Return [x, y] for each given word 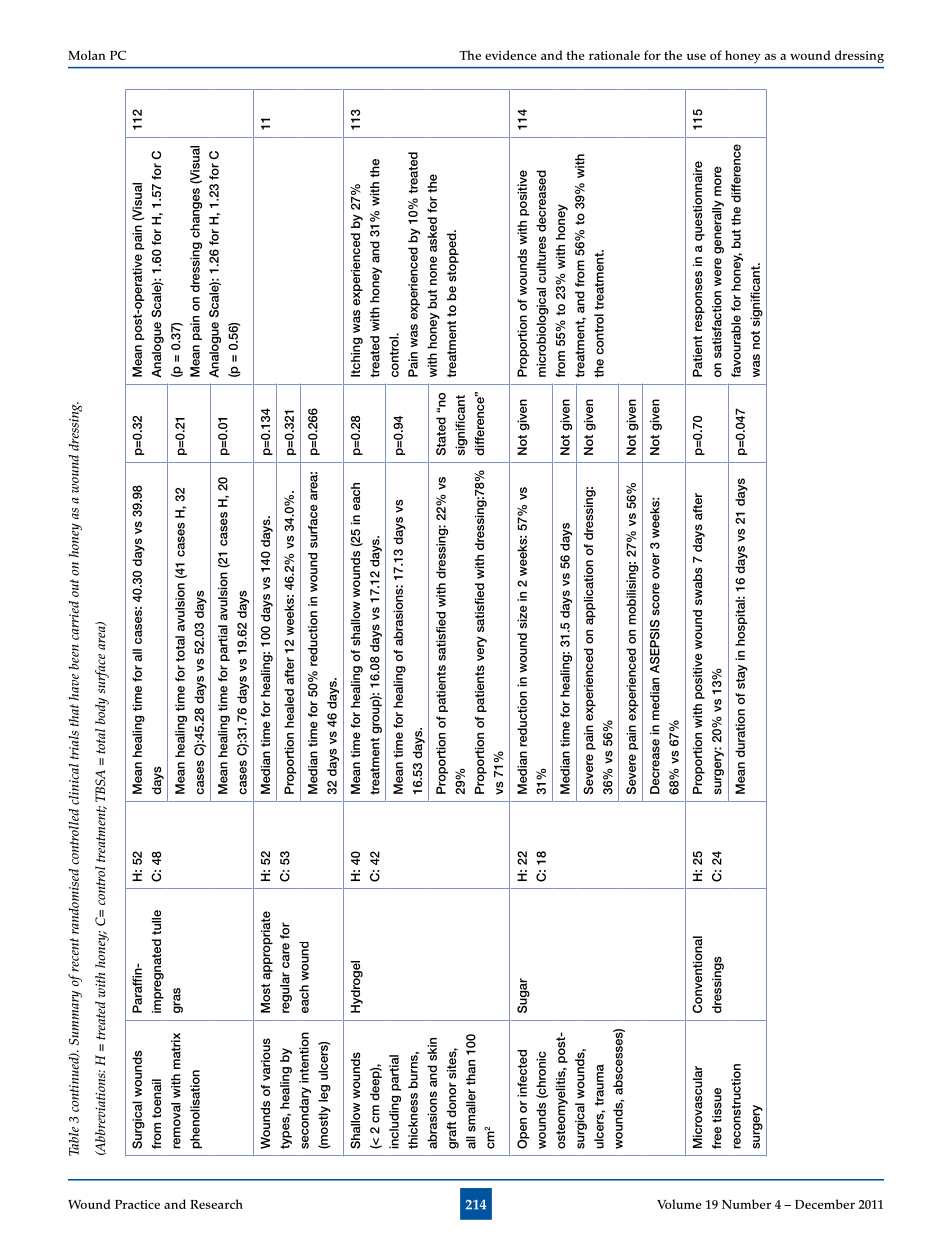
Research [216, 1204]
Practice [137, 1204]
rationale [614, 55]
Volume [679, 1204]
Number [746, 1204]
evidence [510, 55]
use [696, 56]
